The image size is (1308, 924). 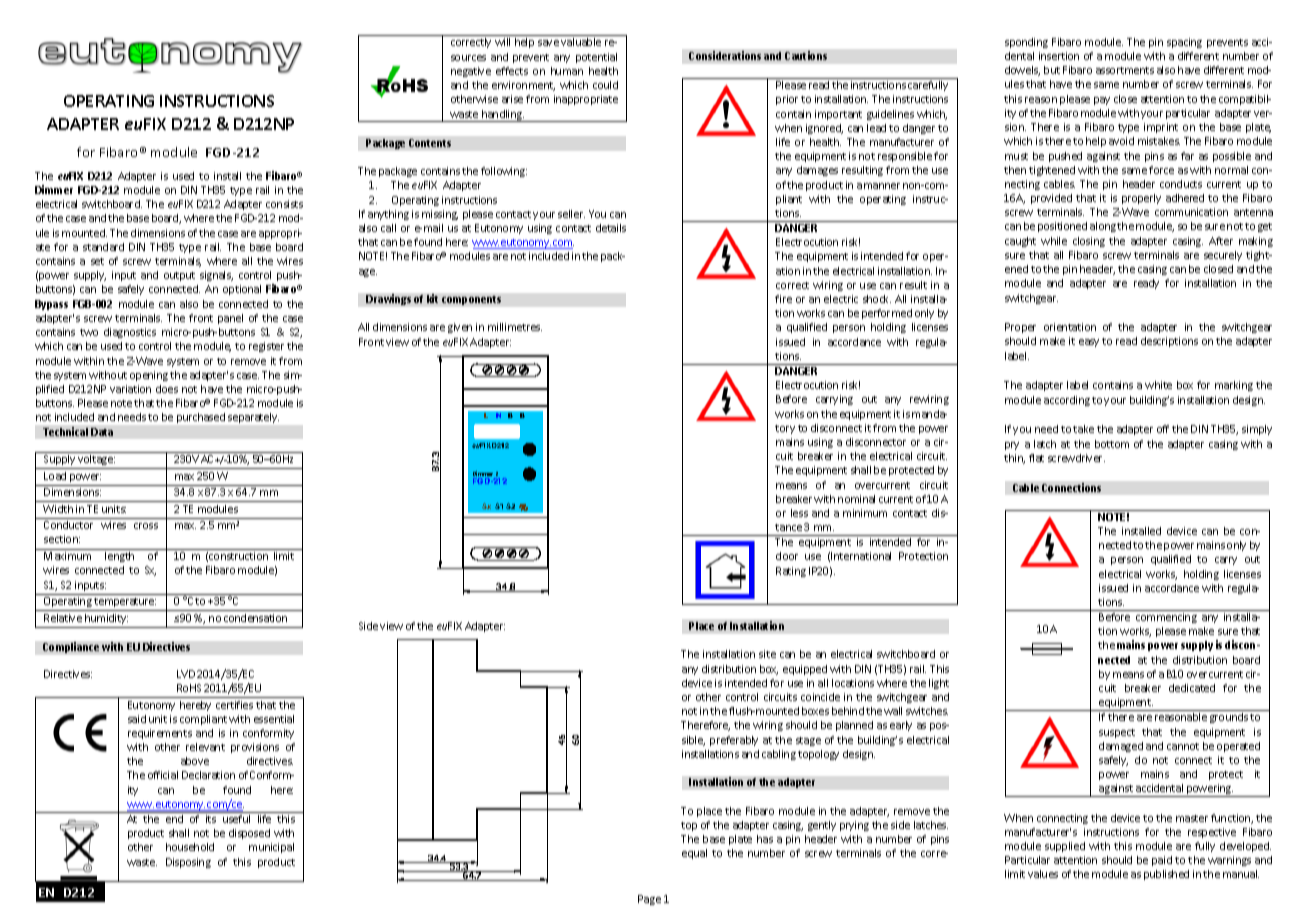 What do you see at coordinates (1112, 444) in the screenshot?
I see `bottom` at bounding box center [1112, 444].
